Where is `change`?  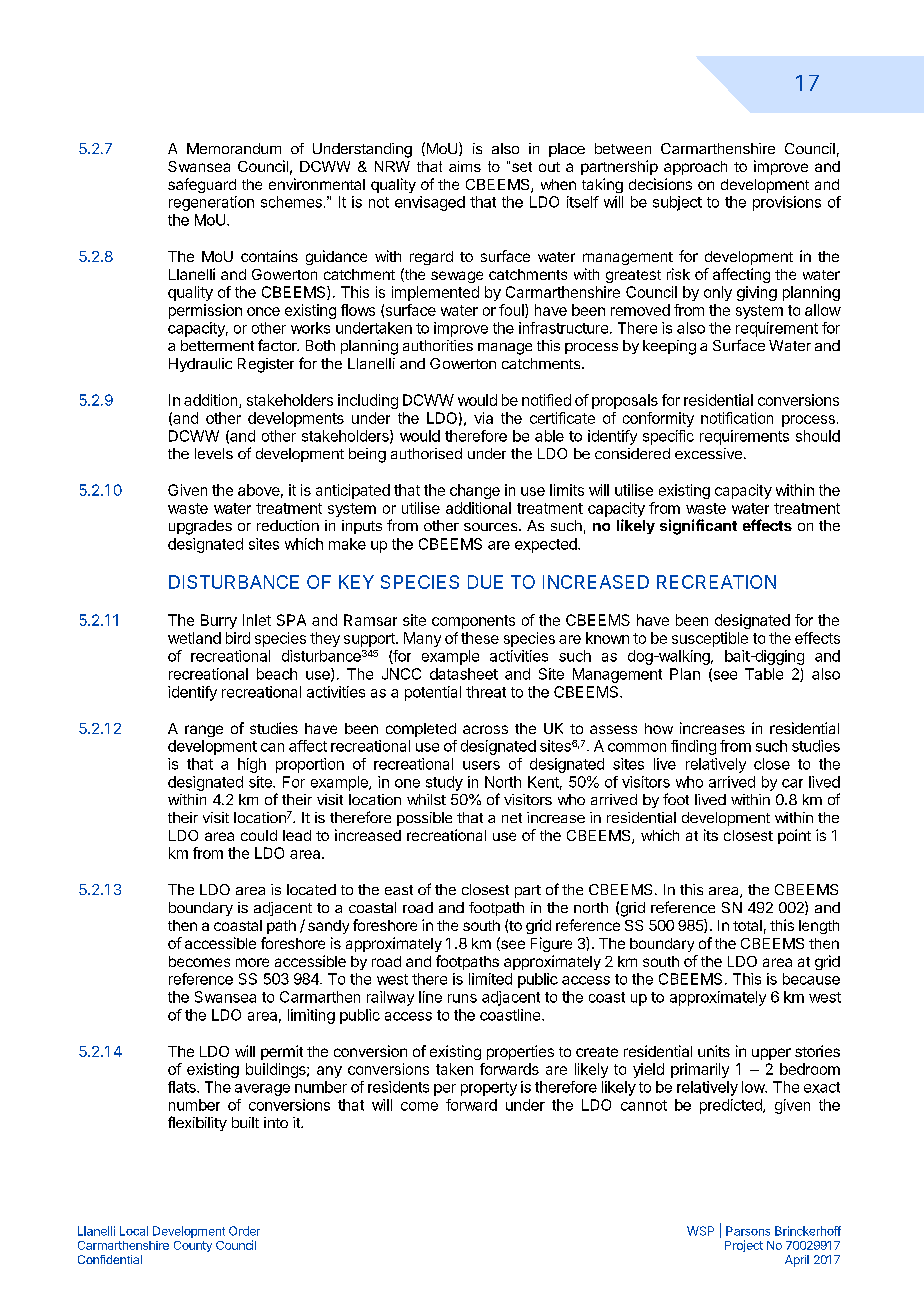 change is located at coordinates (475, 491).
